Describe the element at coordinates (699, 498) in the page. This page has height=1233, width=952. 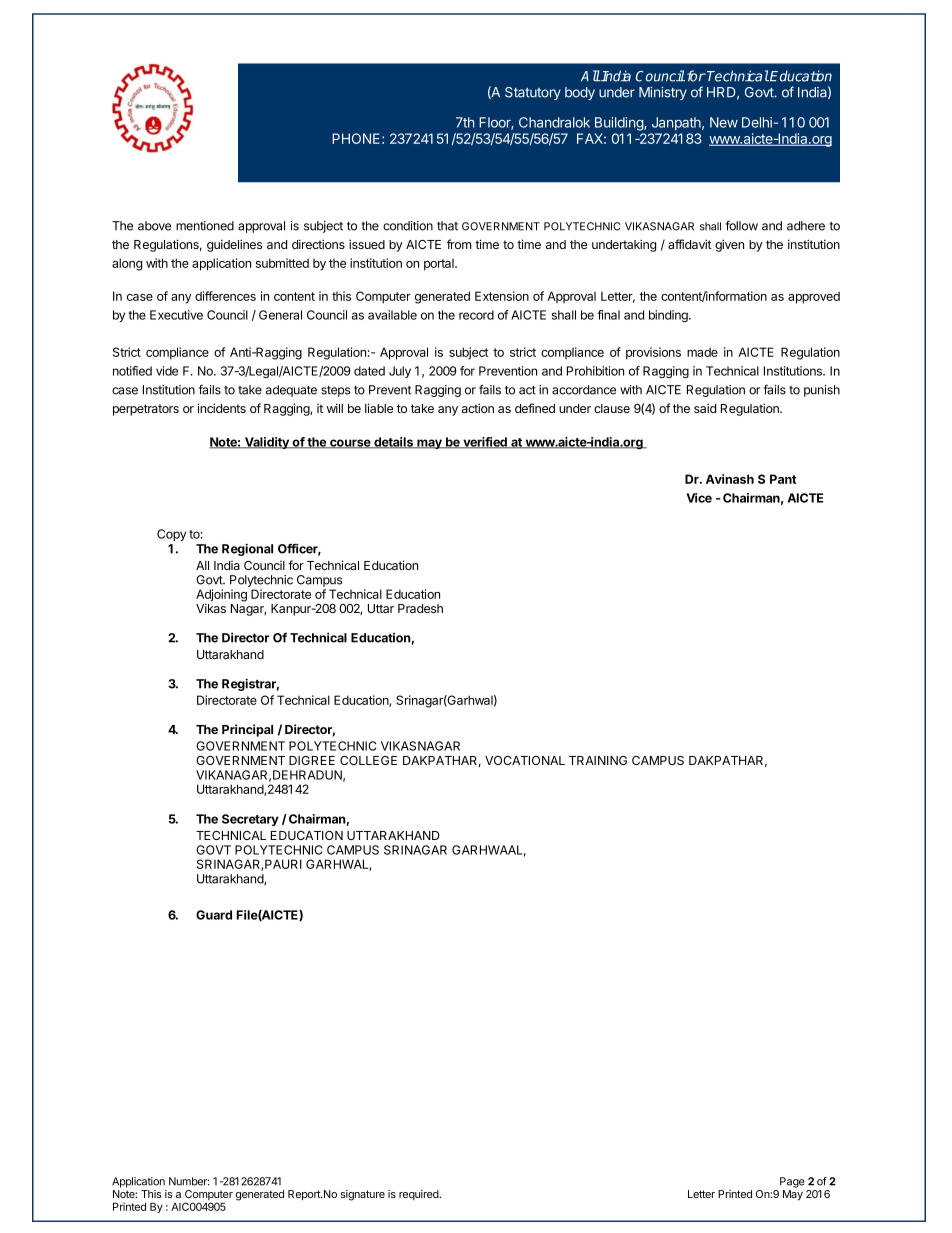
I see `Vice` at that location.
